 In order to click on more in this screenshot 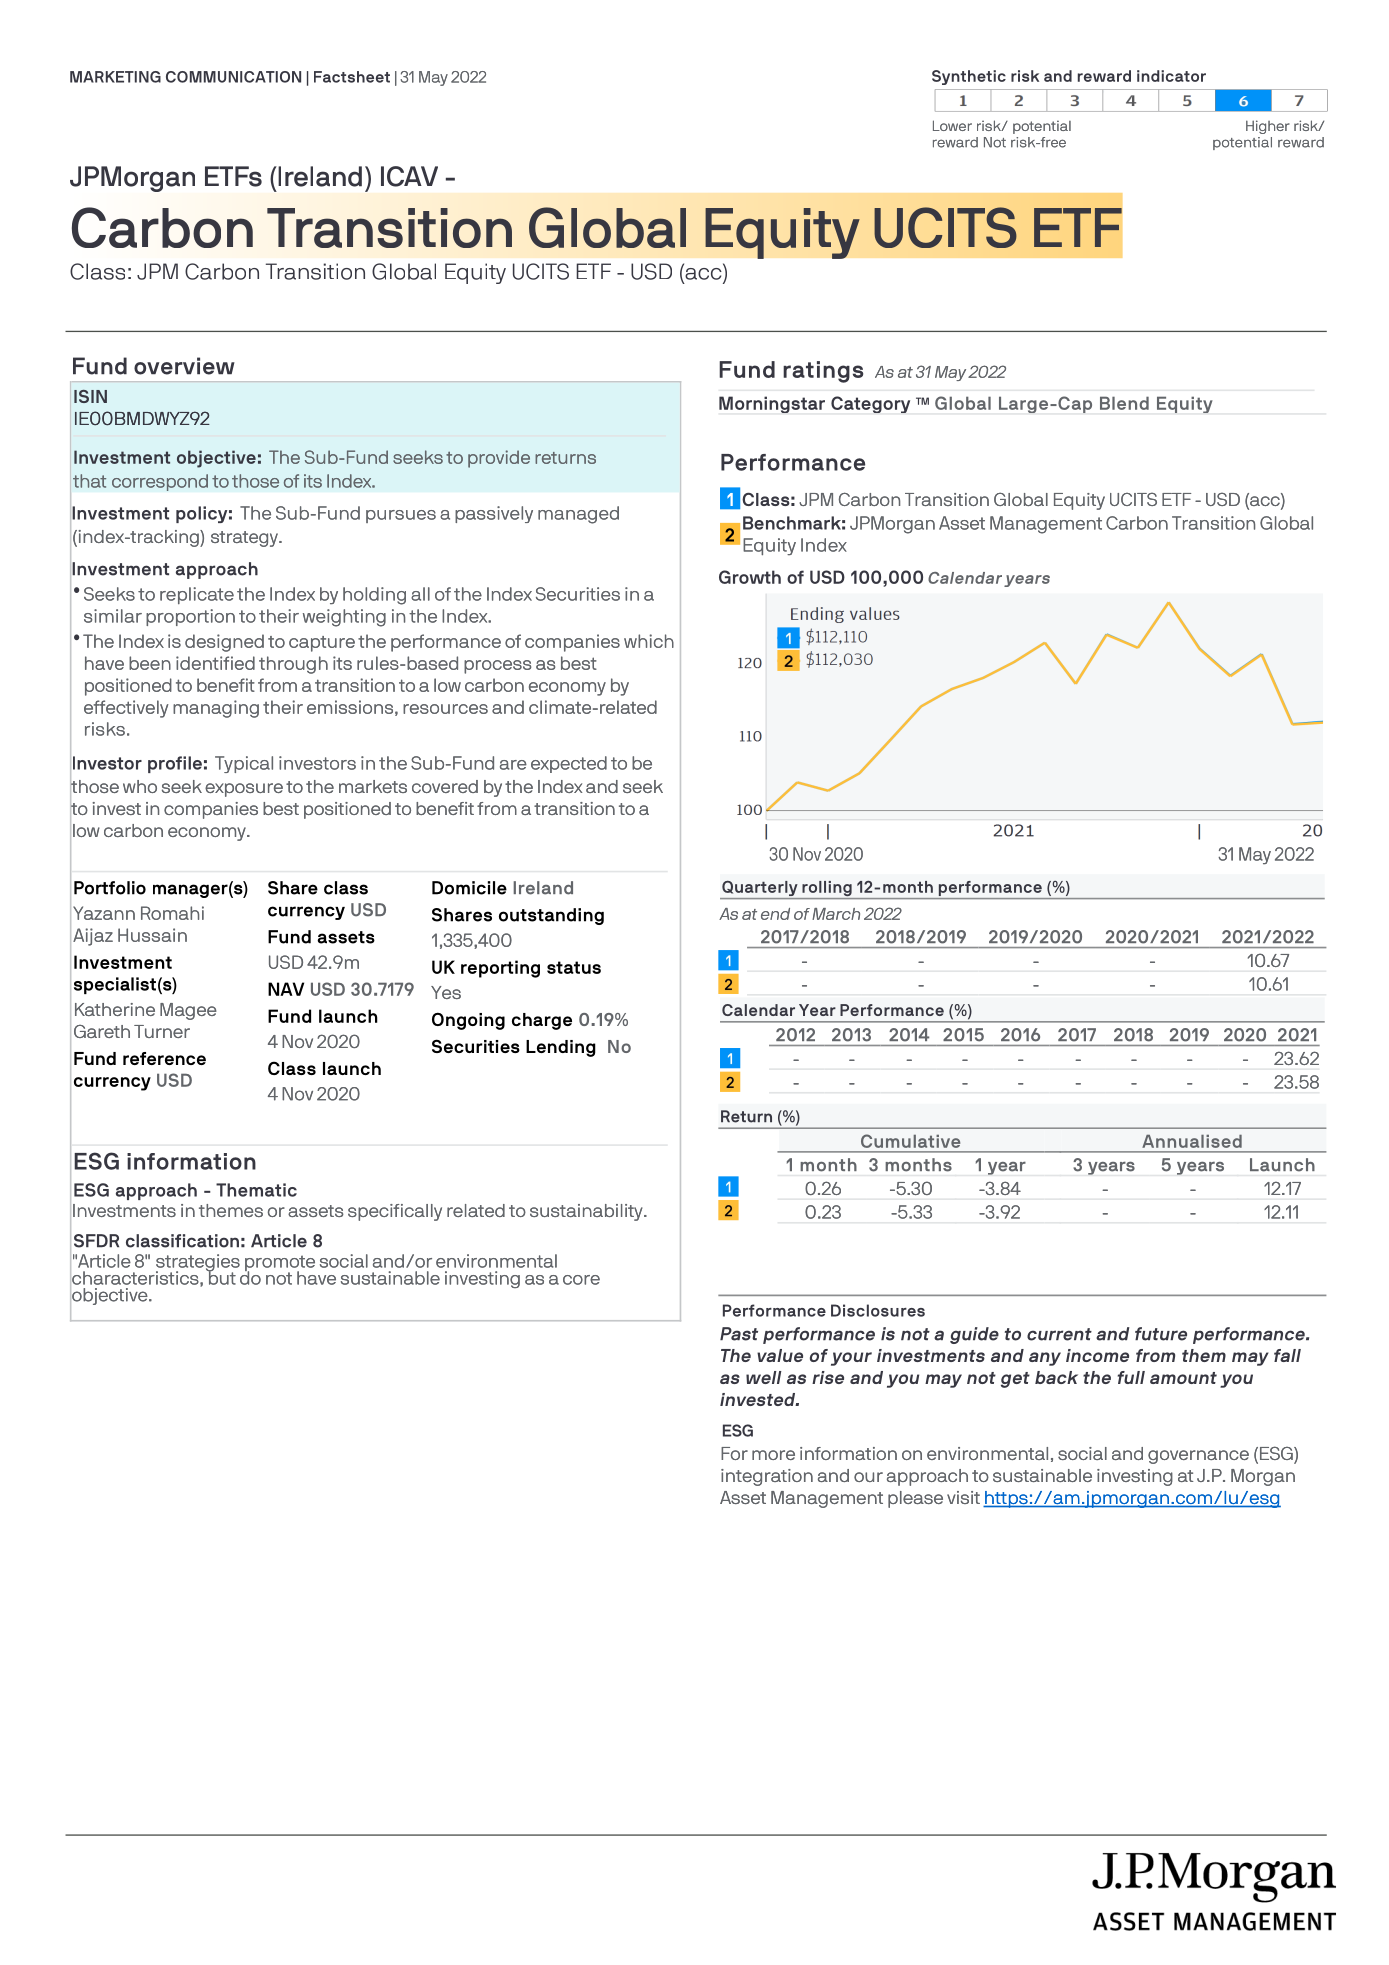, I will do `click(773, 1455)`.
